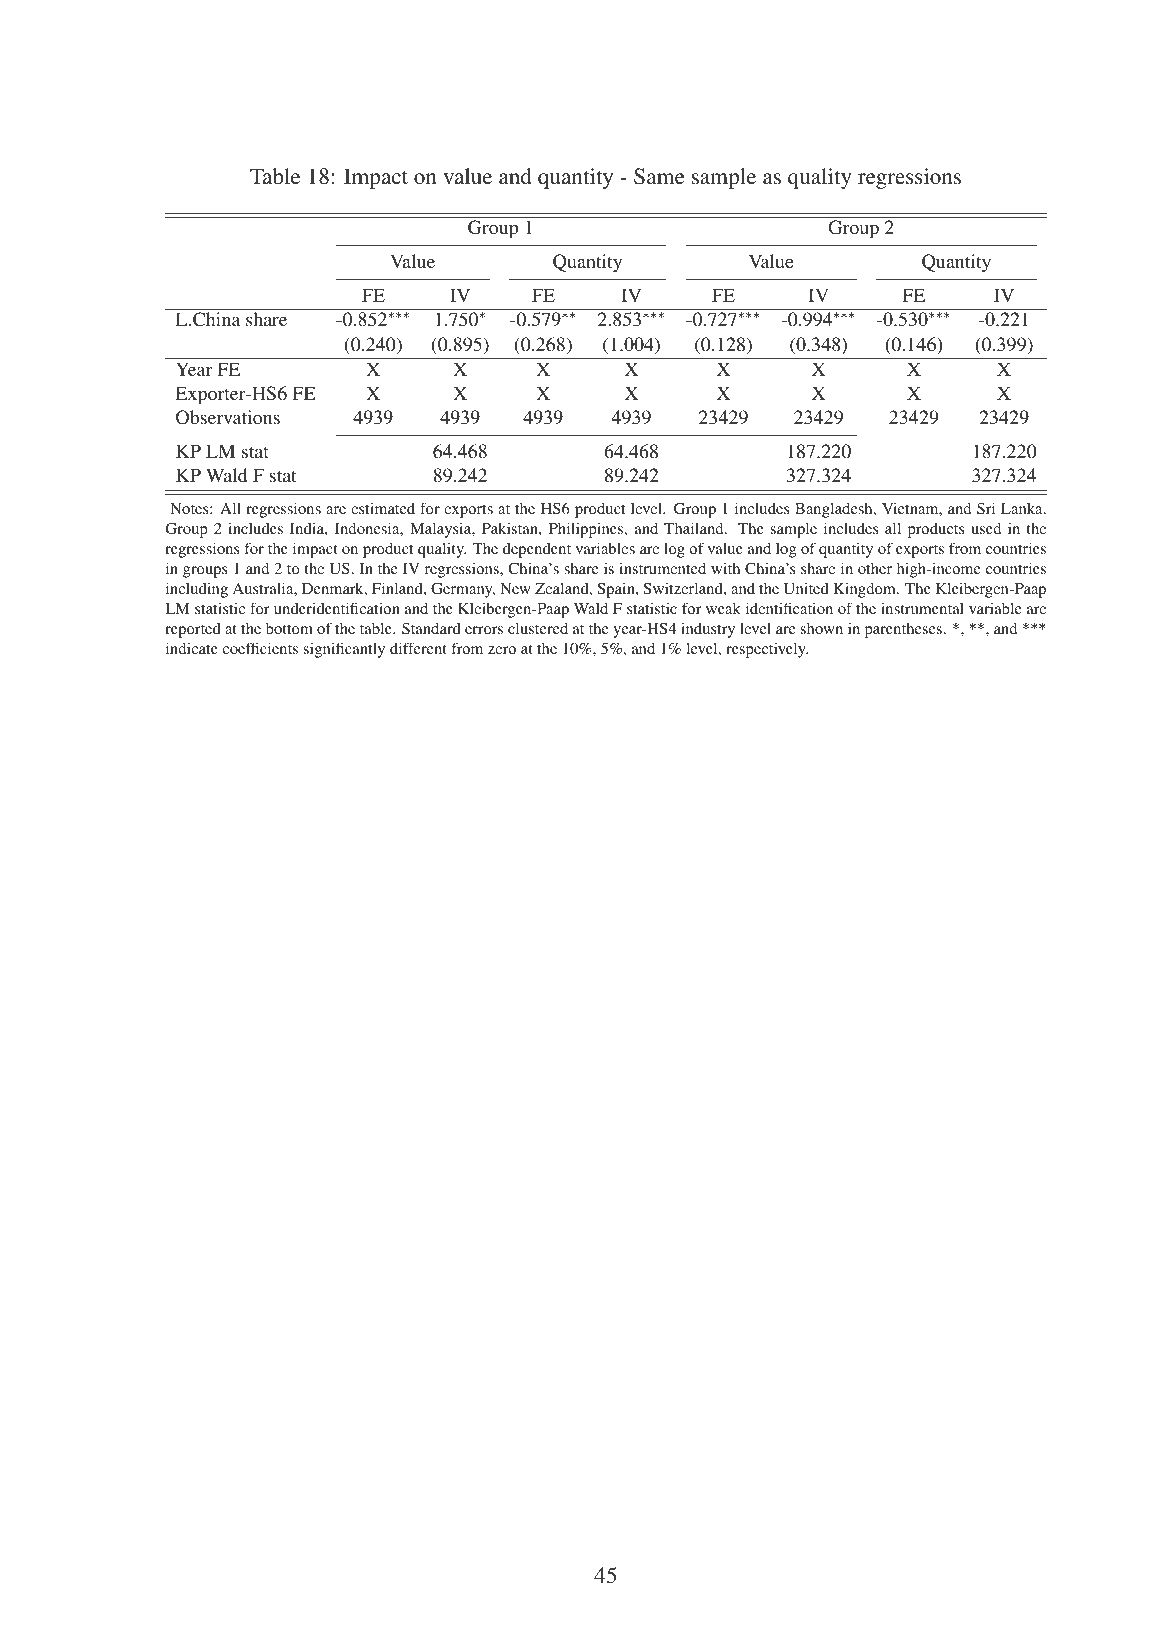 This screenshot has height=1636, width=1157. I want to click on bottom, so click(289, 628).
